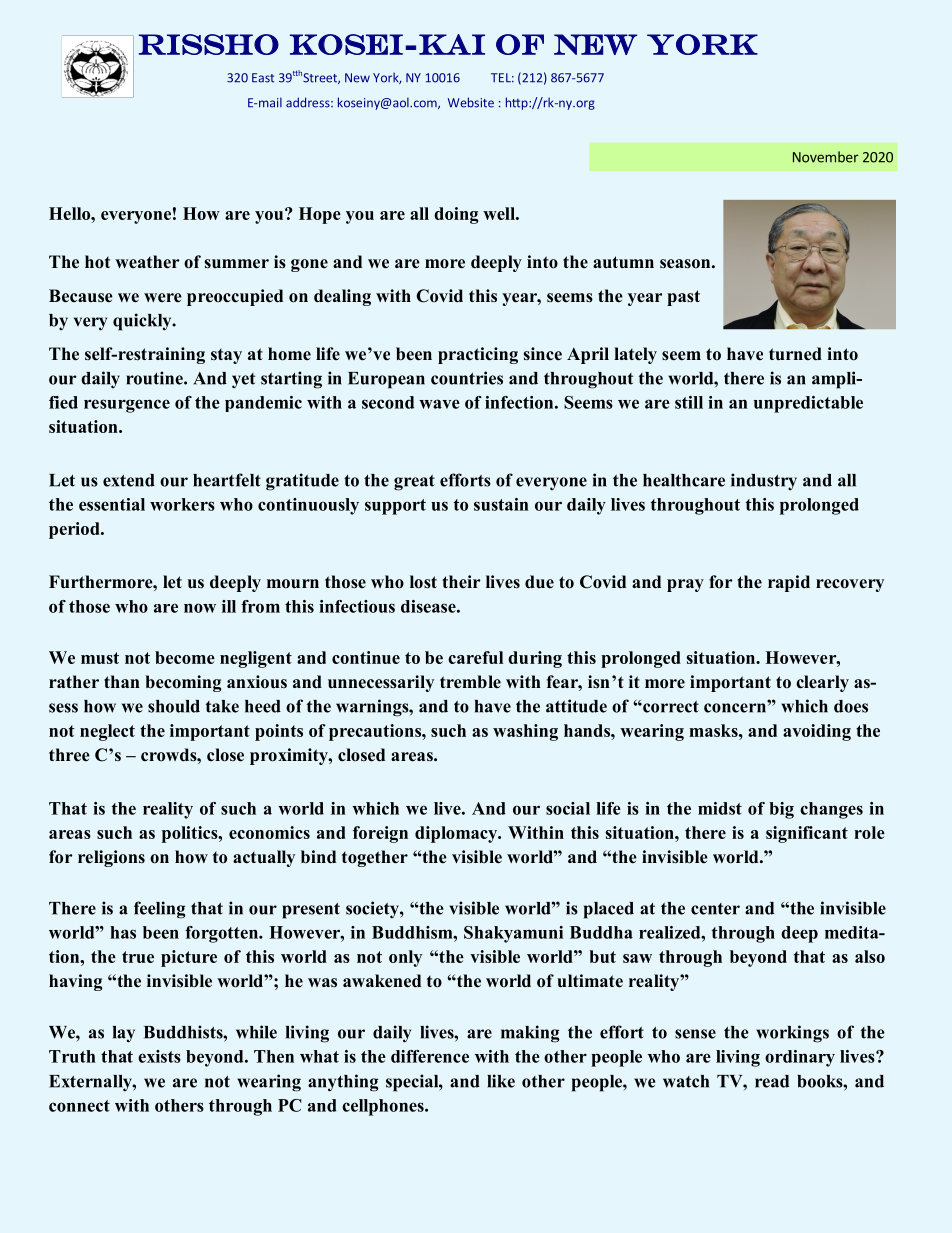 The image size is (952, 1233). Describe the element at coordinates (439, 404) in the screenshot. I see `wave` at that location.
